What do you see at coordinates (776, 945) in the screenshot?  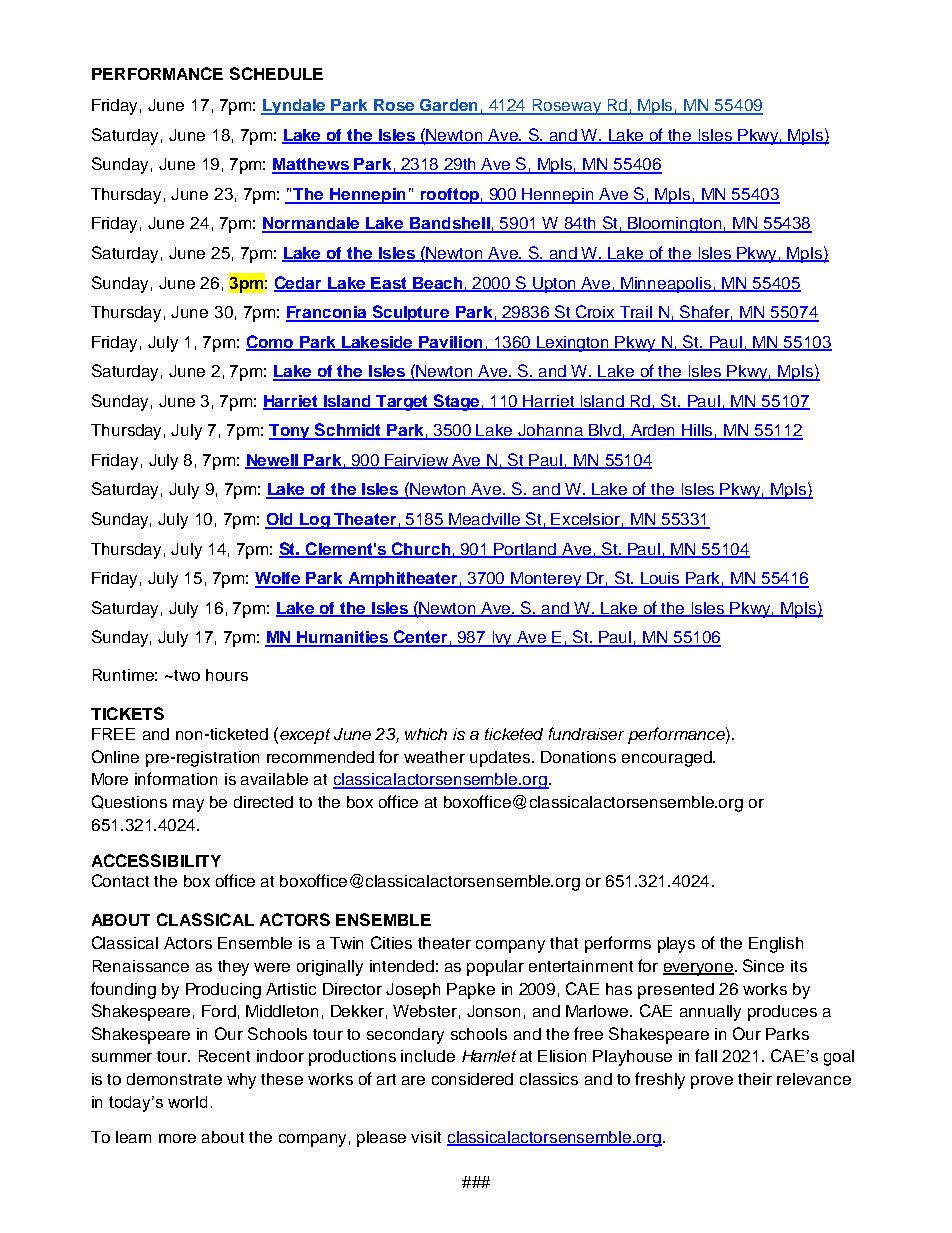 I see `English` at bounding box center [776, 945].
